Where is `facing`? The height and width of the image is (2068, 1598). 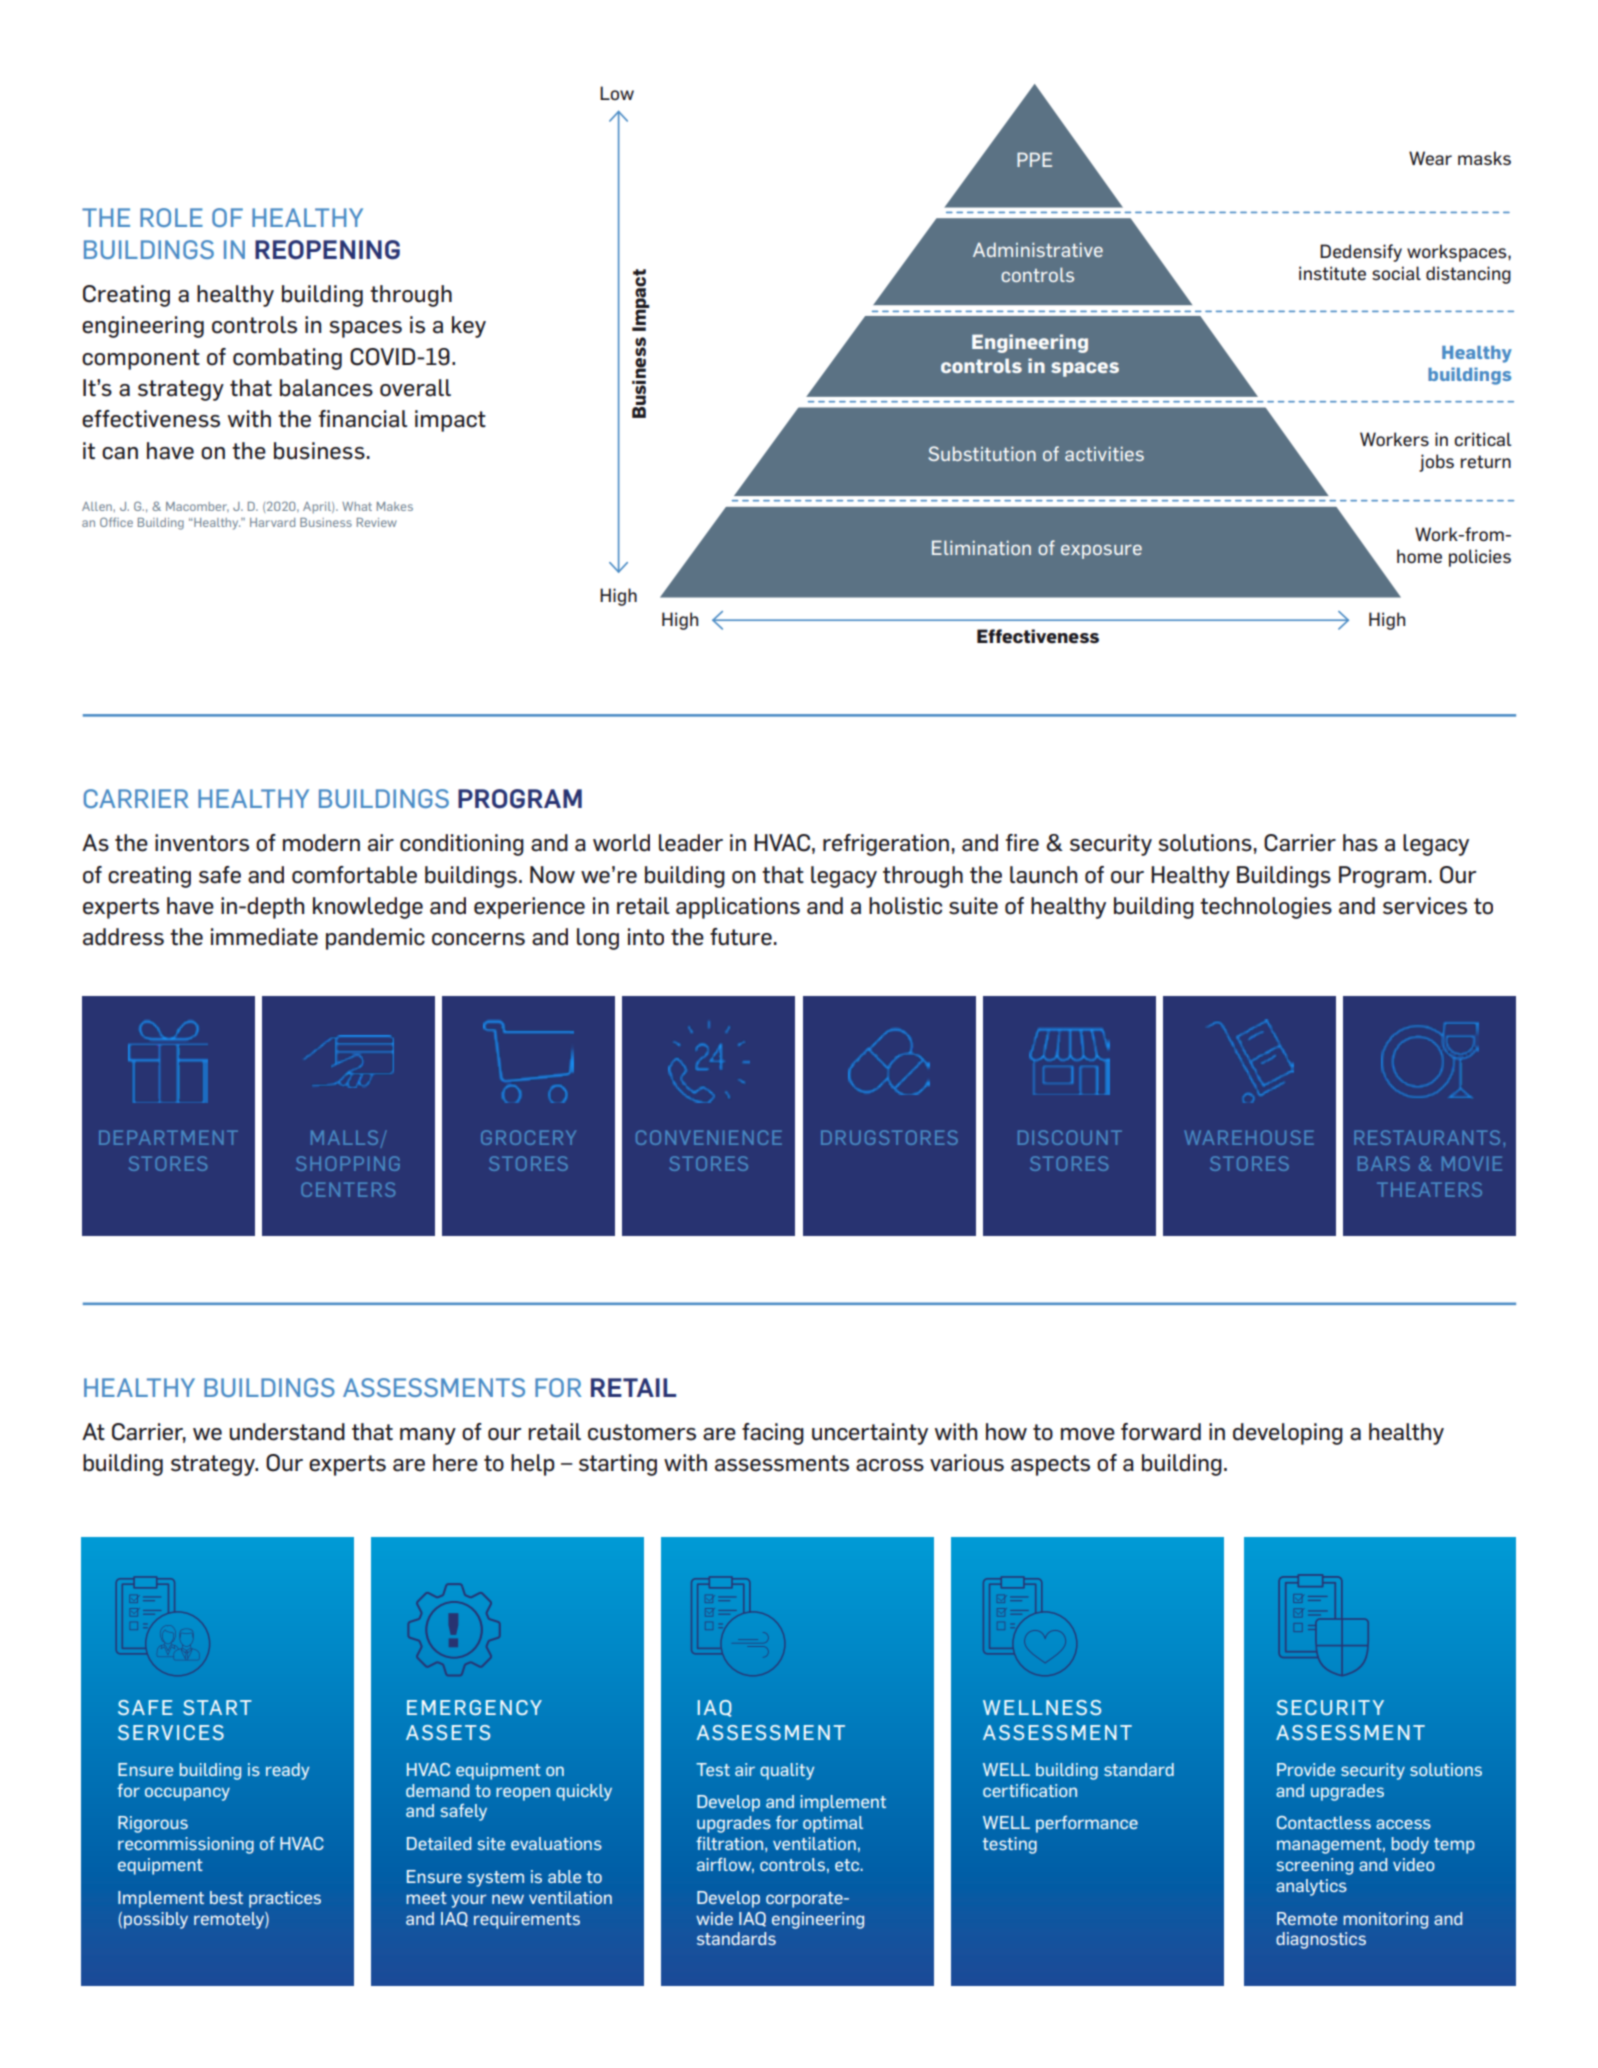 facing is located at coordinates (773, 1434).
